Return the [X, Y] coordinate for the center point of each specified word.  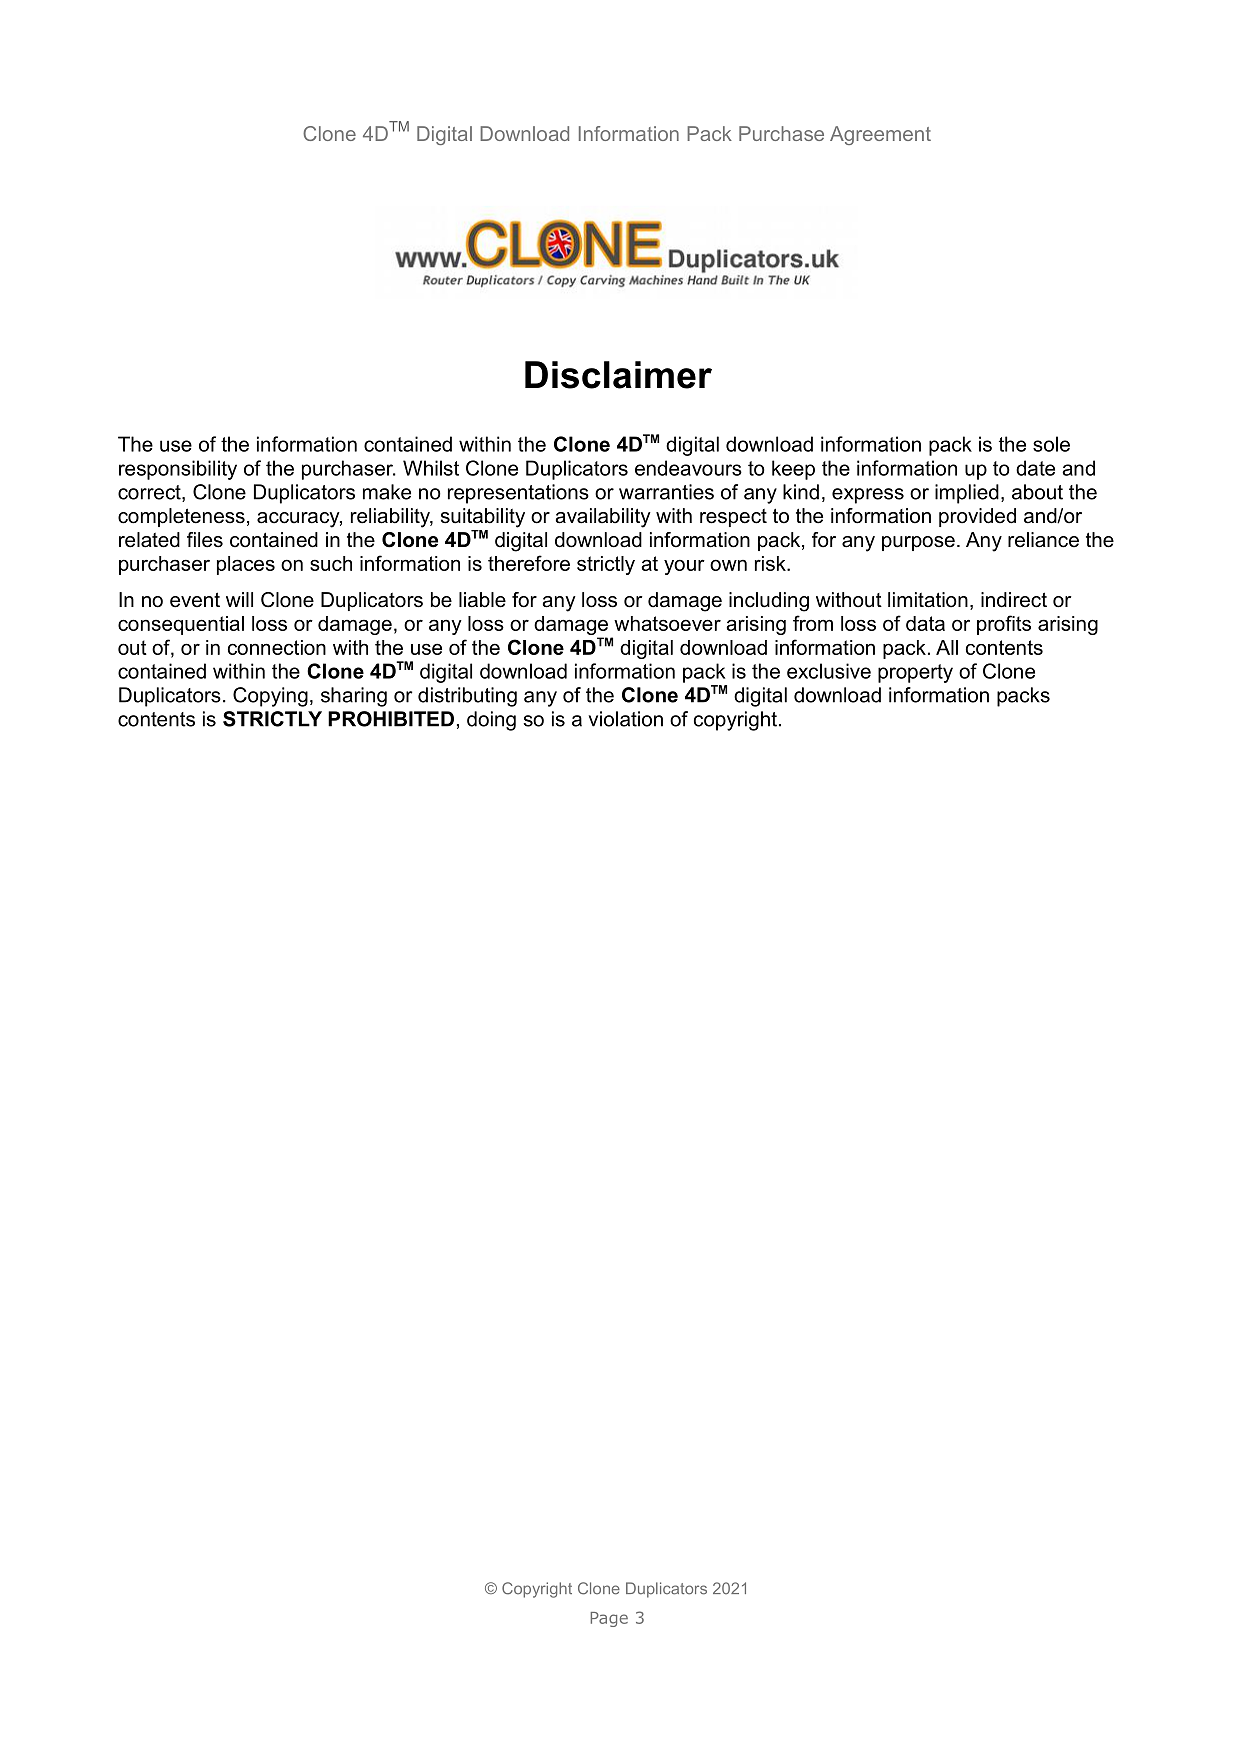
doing [491, 721]
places [246, 565]
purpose [918, 543]
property [915, 673]
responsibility [178, 470]
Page [609, 1619]
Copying [270, 697]
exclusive [829, 671]
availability [603, 518]
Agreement [880, 135]
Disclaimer [618, 375]
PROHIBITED [391, 719]
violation [625, 719]
